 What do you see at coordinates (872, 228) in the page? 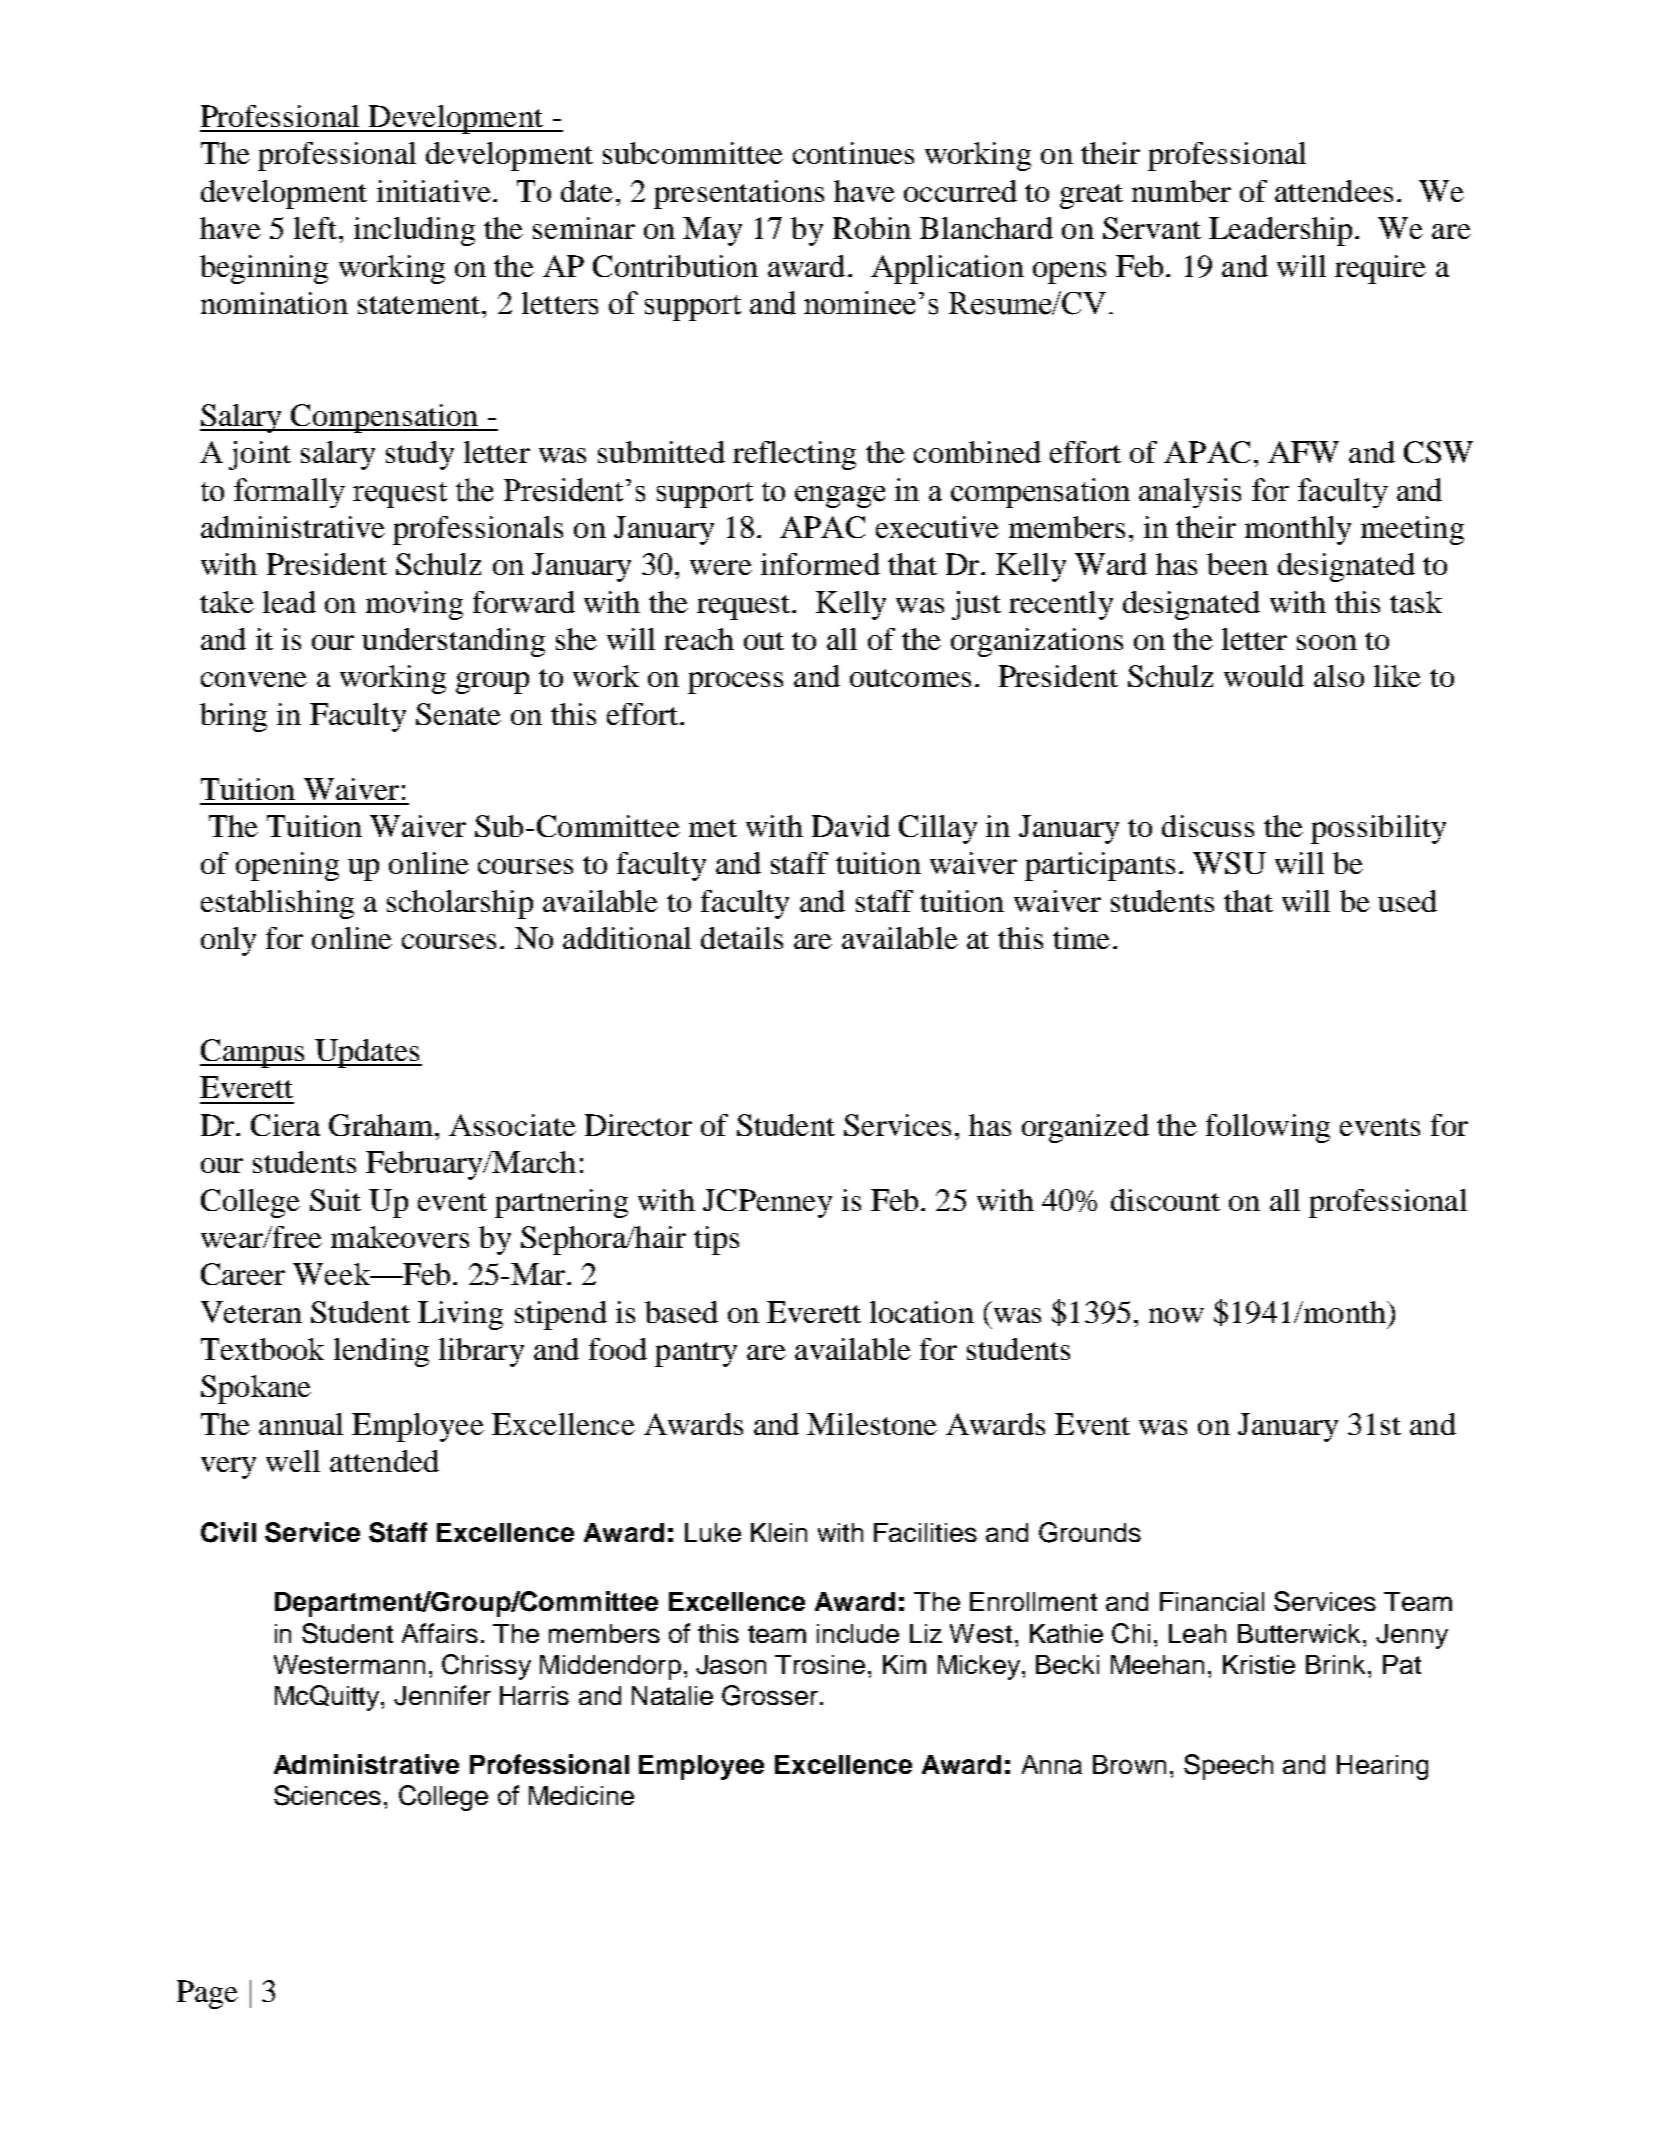
I see `Robin` at bounding box center [872, 228].
